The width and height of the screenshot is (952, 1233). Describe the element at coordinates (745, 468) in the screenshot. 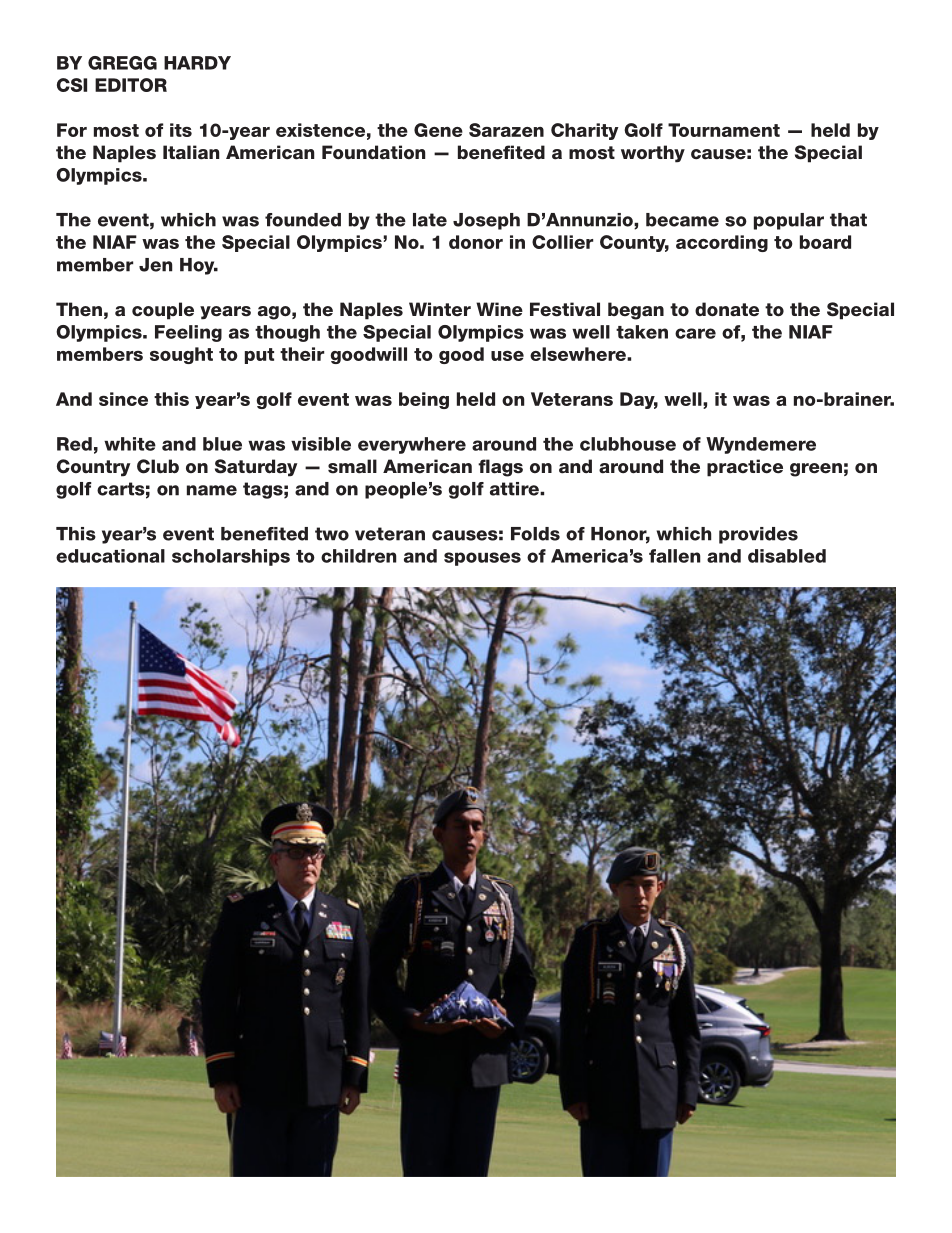

I see `practice` at that location.
